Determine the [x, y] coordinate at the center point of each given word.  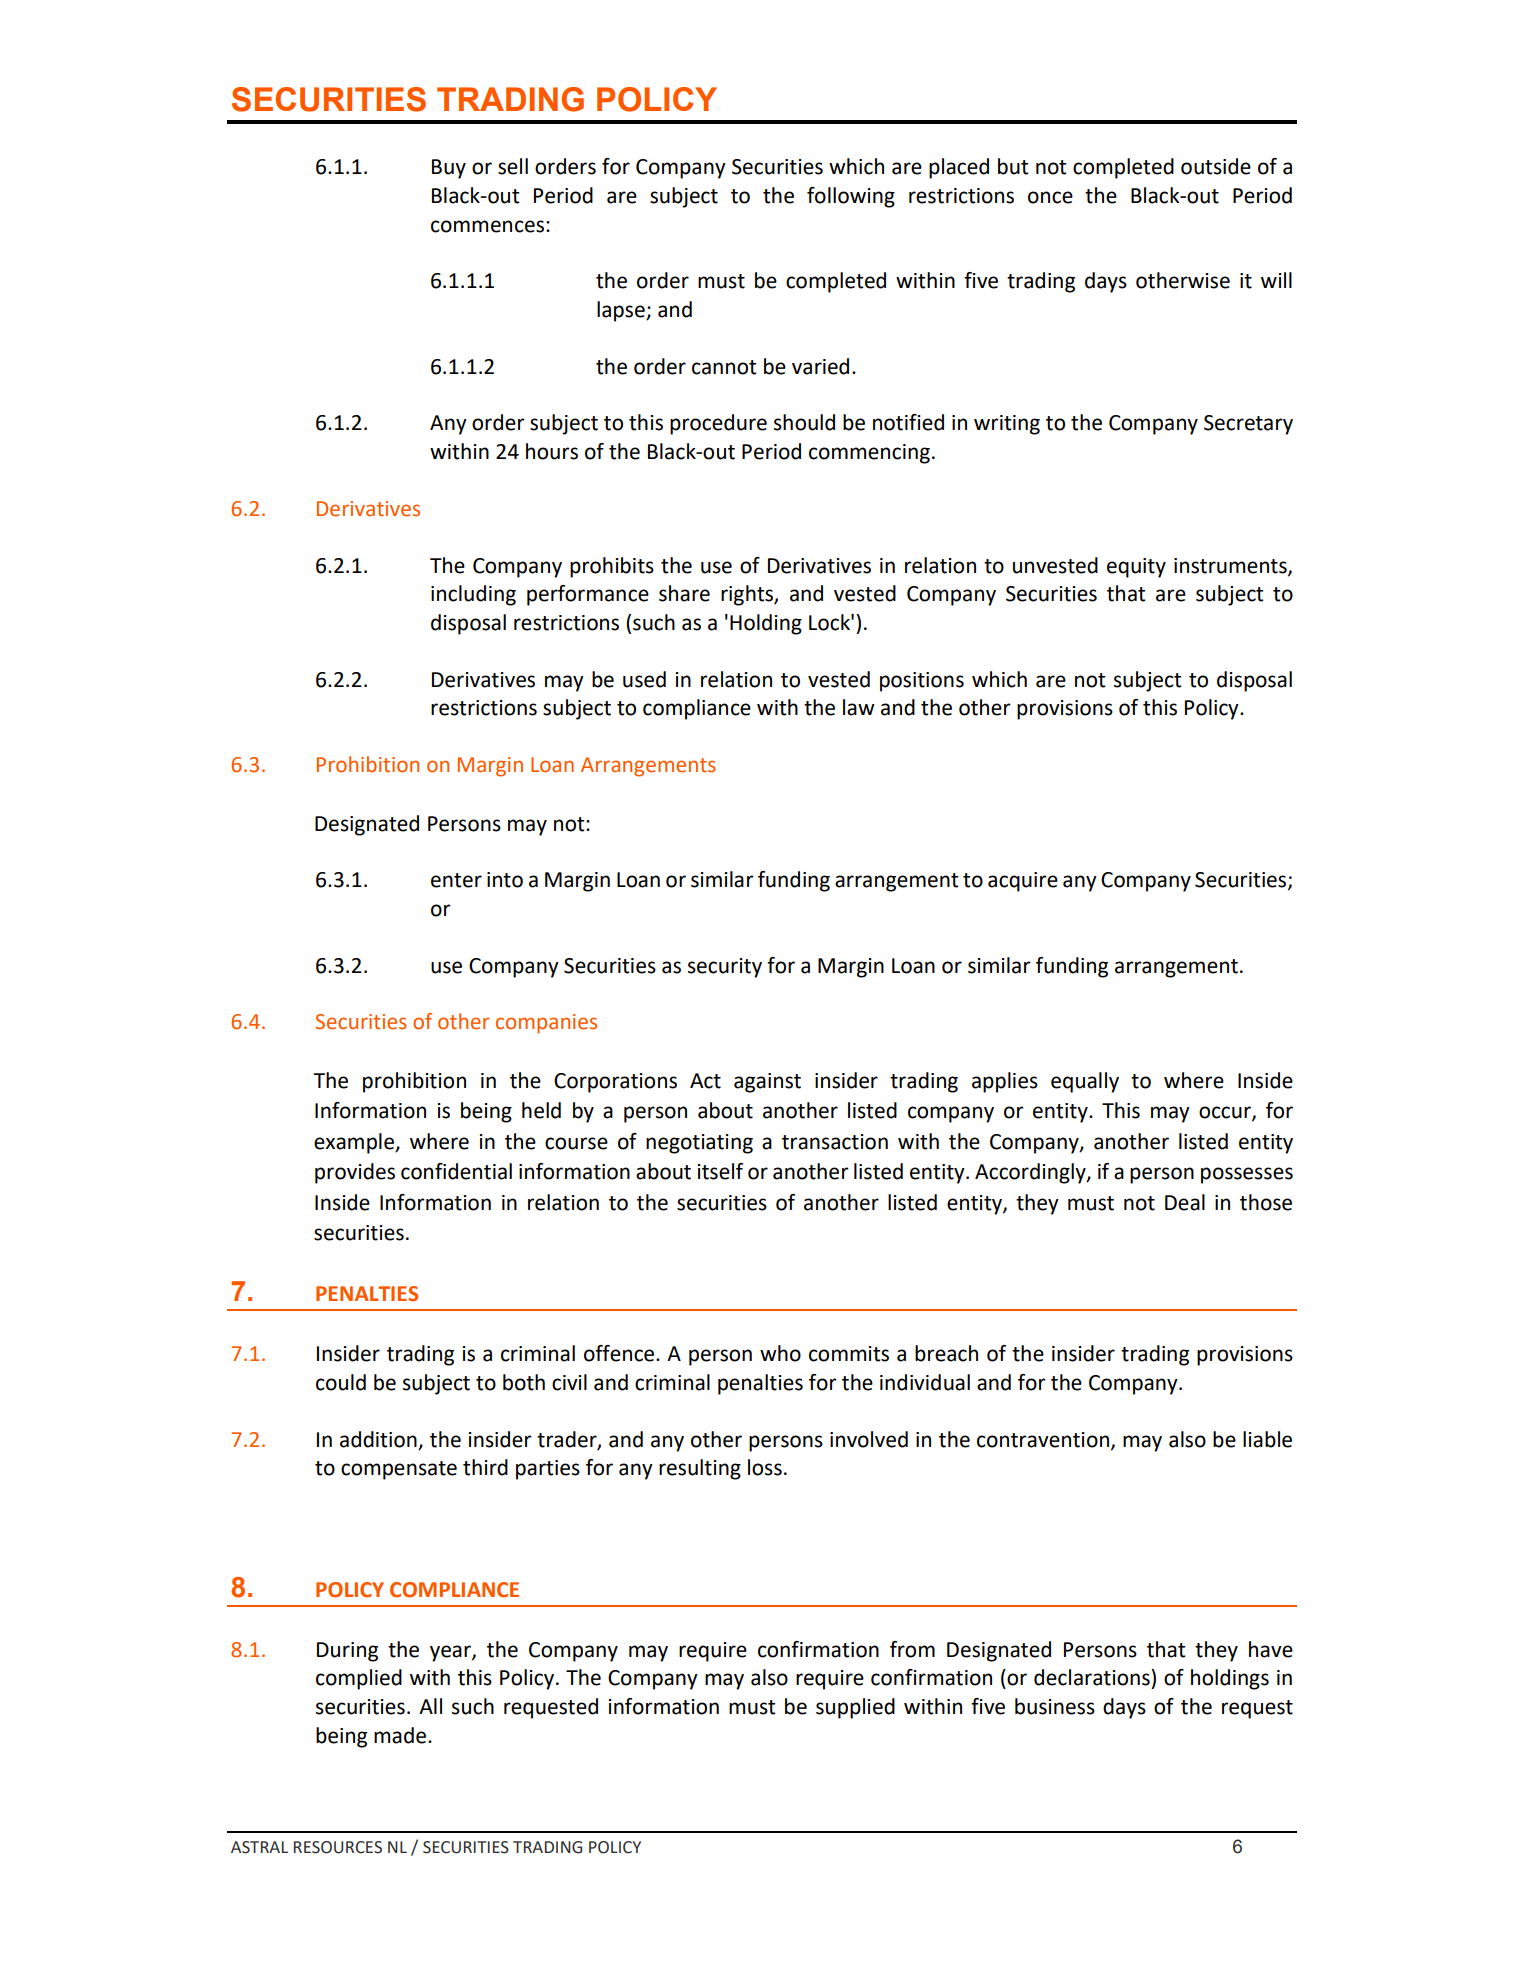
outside [1216, 166]
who [780, 1353]
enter [456, 880]
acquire [1023, 882]
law [859, 707]
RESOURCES [338, 1847]
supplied [855, 1708]
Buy [449, 169]
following [851, 197]
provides [355, 1173]
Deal [1185, 1202]
